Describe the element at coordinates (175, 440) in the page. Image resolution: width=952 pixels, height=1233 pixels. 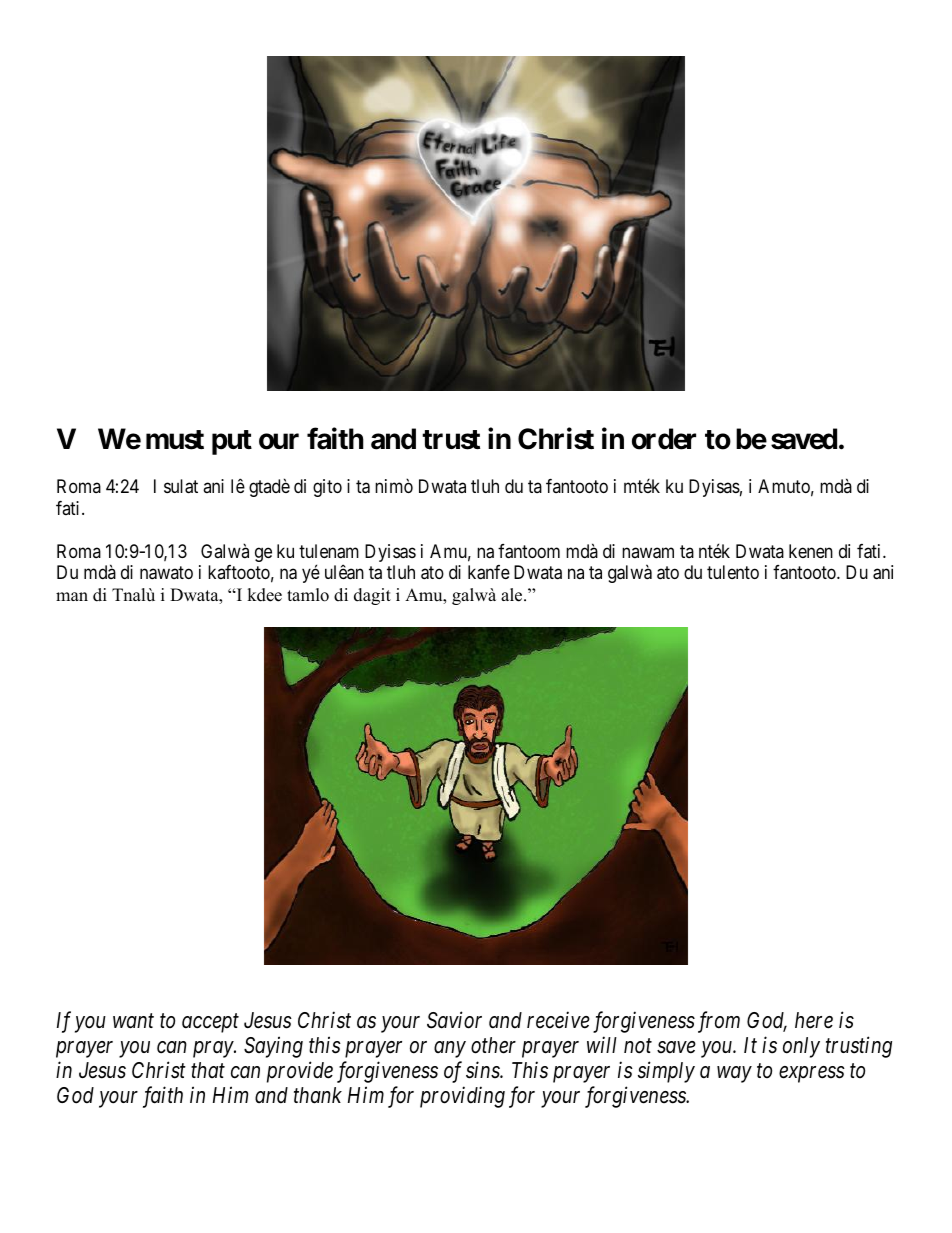
I see `must` at that location.
